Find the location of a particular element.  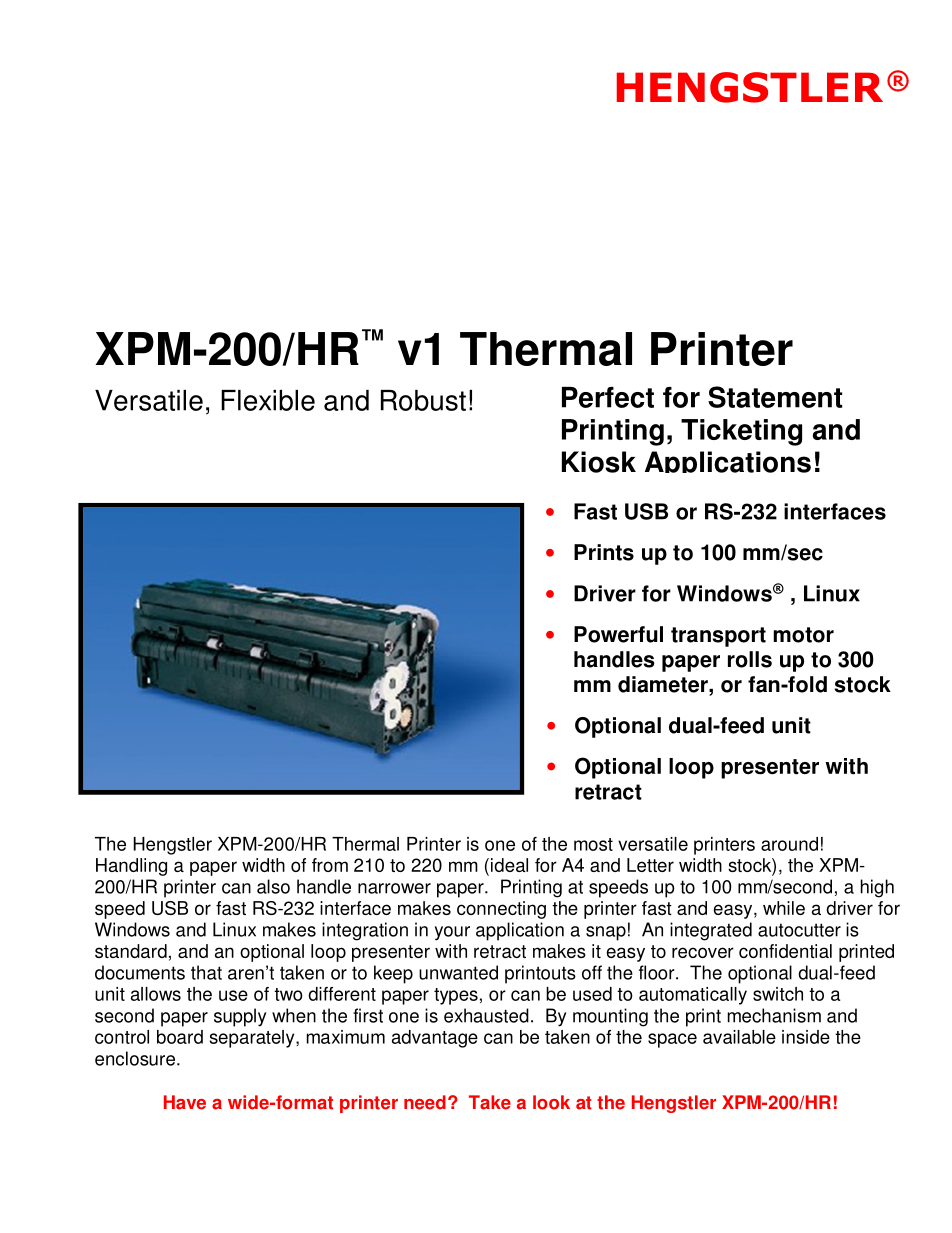

while is located at coordinates (784, 908).
